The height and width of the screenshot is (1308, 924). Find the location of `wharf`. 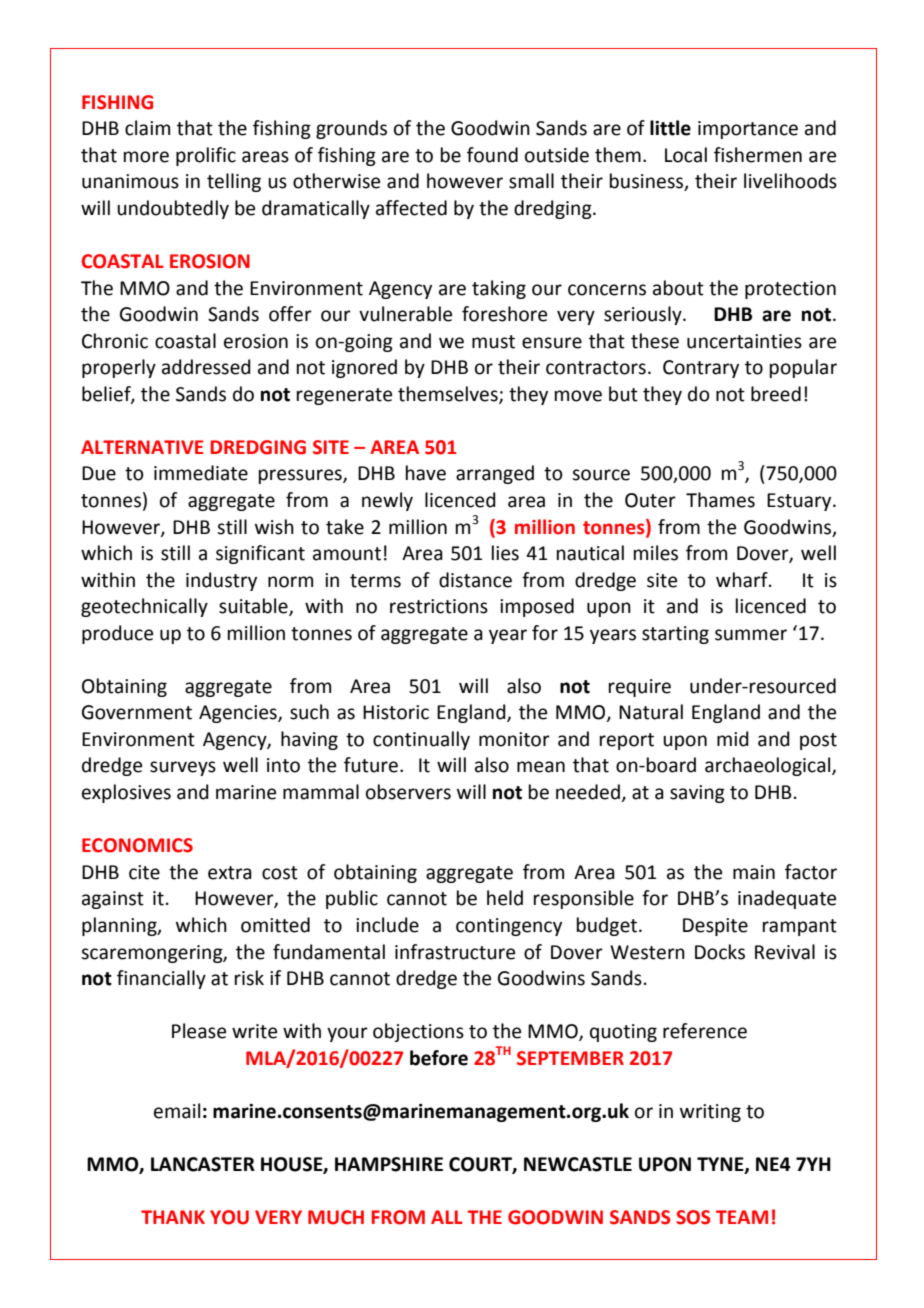

wharf is located at coordinates (743, 580).
